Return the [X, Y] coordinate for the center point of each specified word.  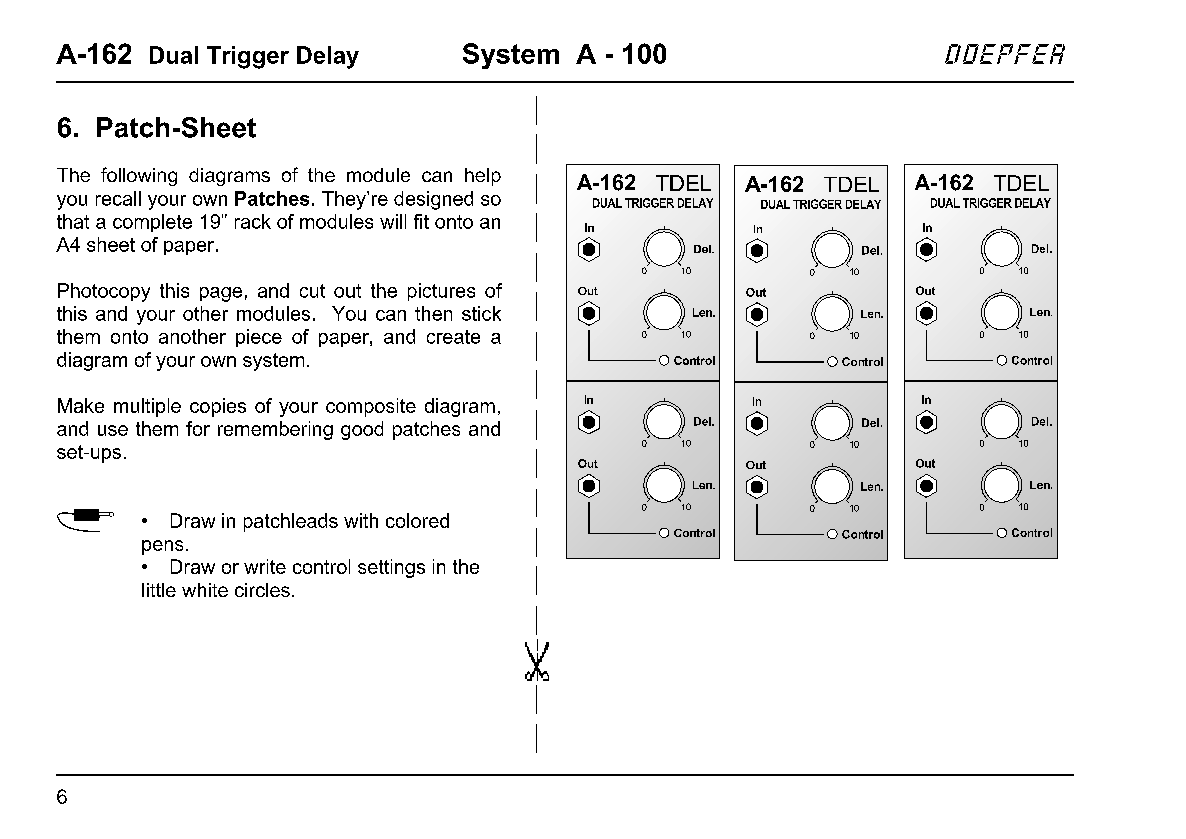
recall [118, 198]
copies [218, 407]
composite [371, 407]
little [159, 590]
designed [433, 200]
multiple [147, 407]
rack [253, 221]
